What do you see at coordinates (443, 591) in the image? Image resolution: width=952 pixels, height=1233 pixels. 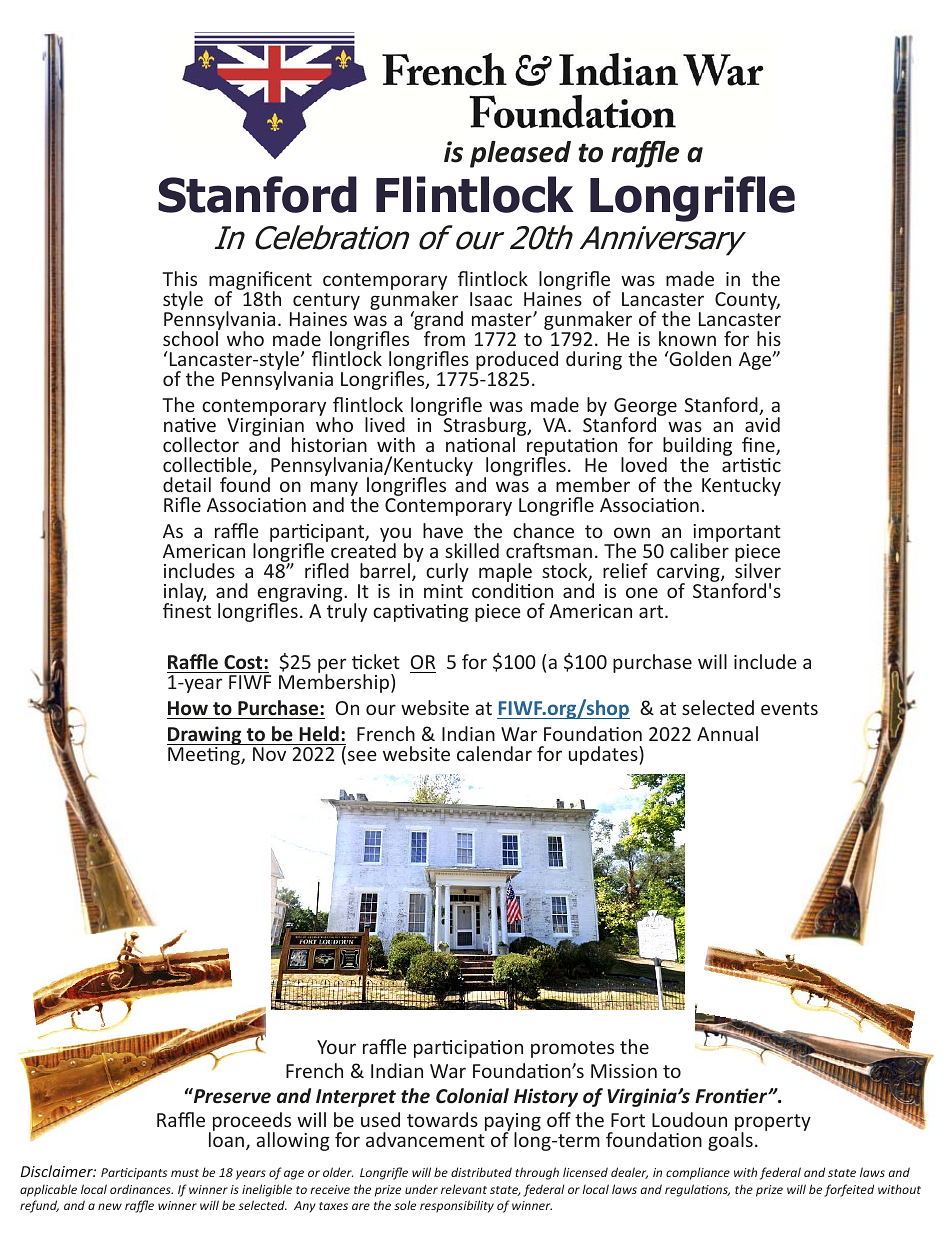 I see `mint` at bounding box center [443, 591].
